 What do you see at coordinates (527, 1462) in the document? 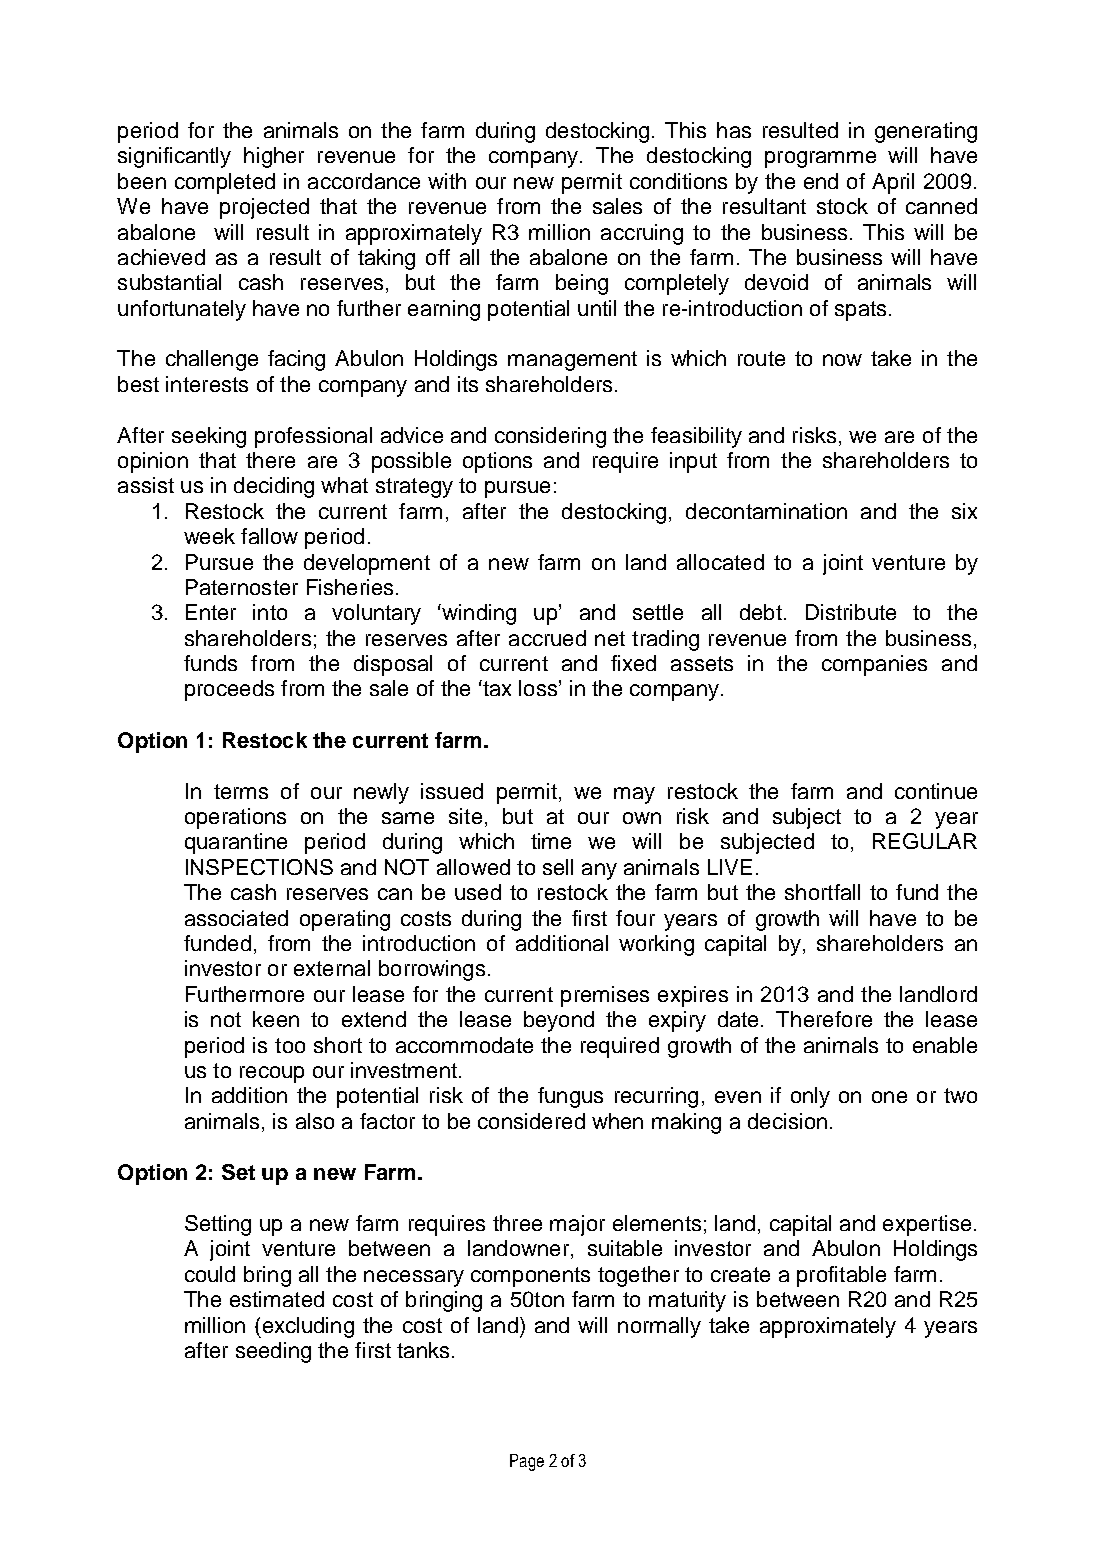
I see `Page` at bounding box center [527, 1462].
